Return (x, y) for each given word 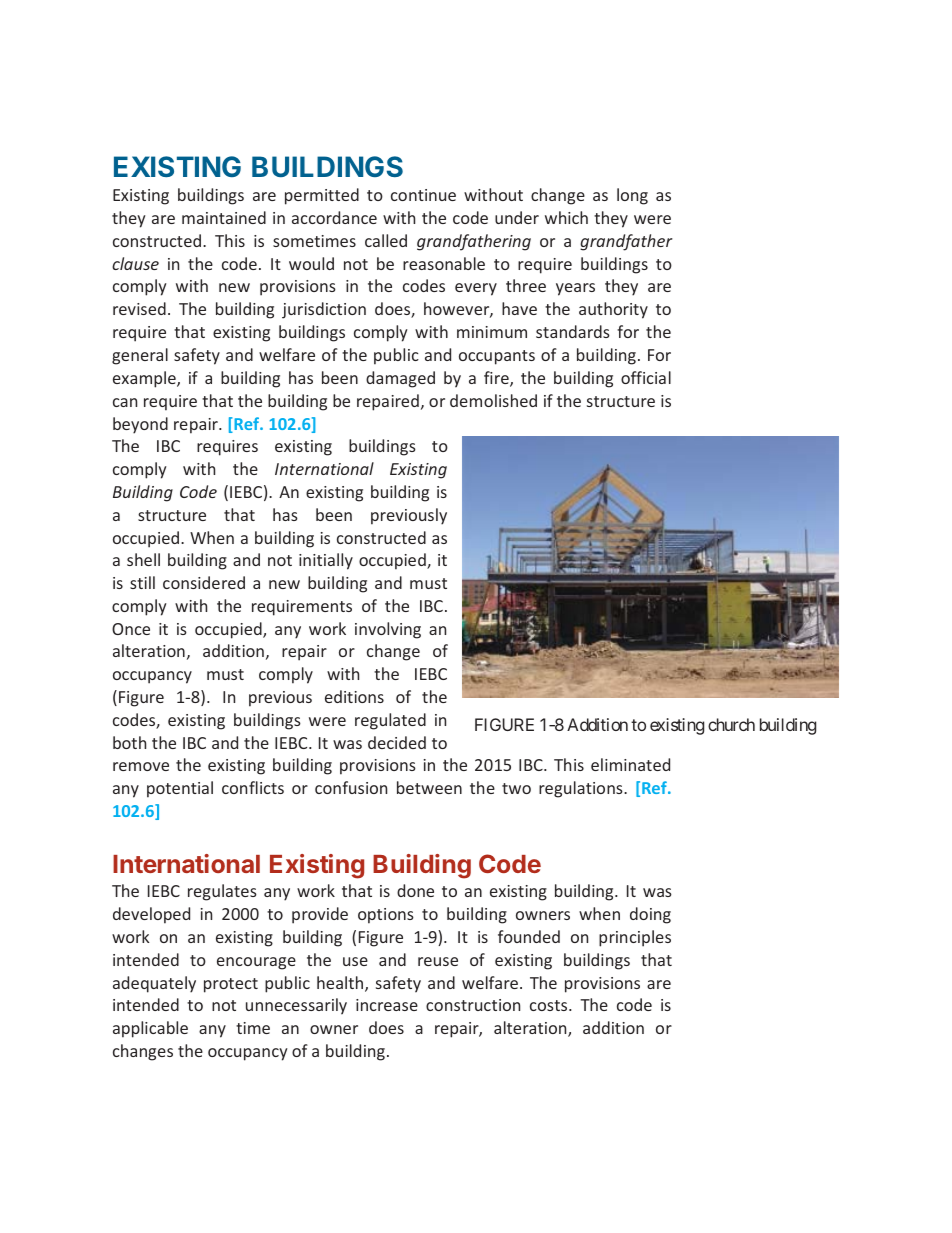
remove (141, 766)
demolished (493, 400)
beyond (140, 425)
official (646, 377)
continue (423, 195)
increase (387, 1005)
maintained (224, 217)
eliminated (630, 764)
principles (635, 938)
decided (397, 742)
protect (231, 985)
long (632, 196)
